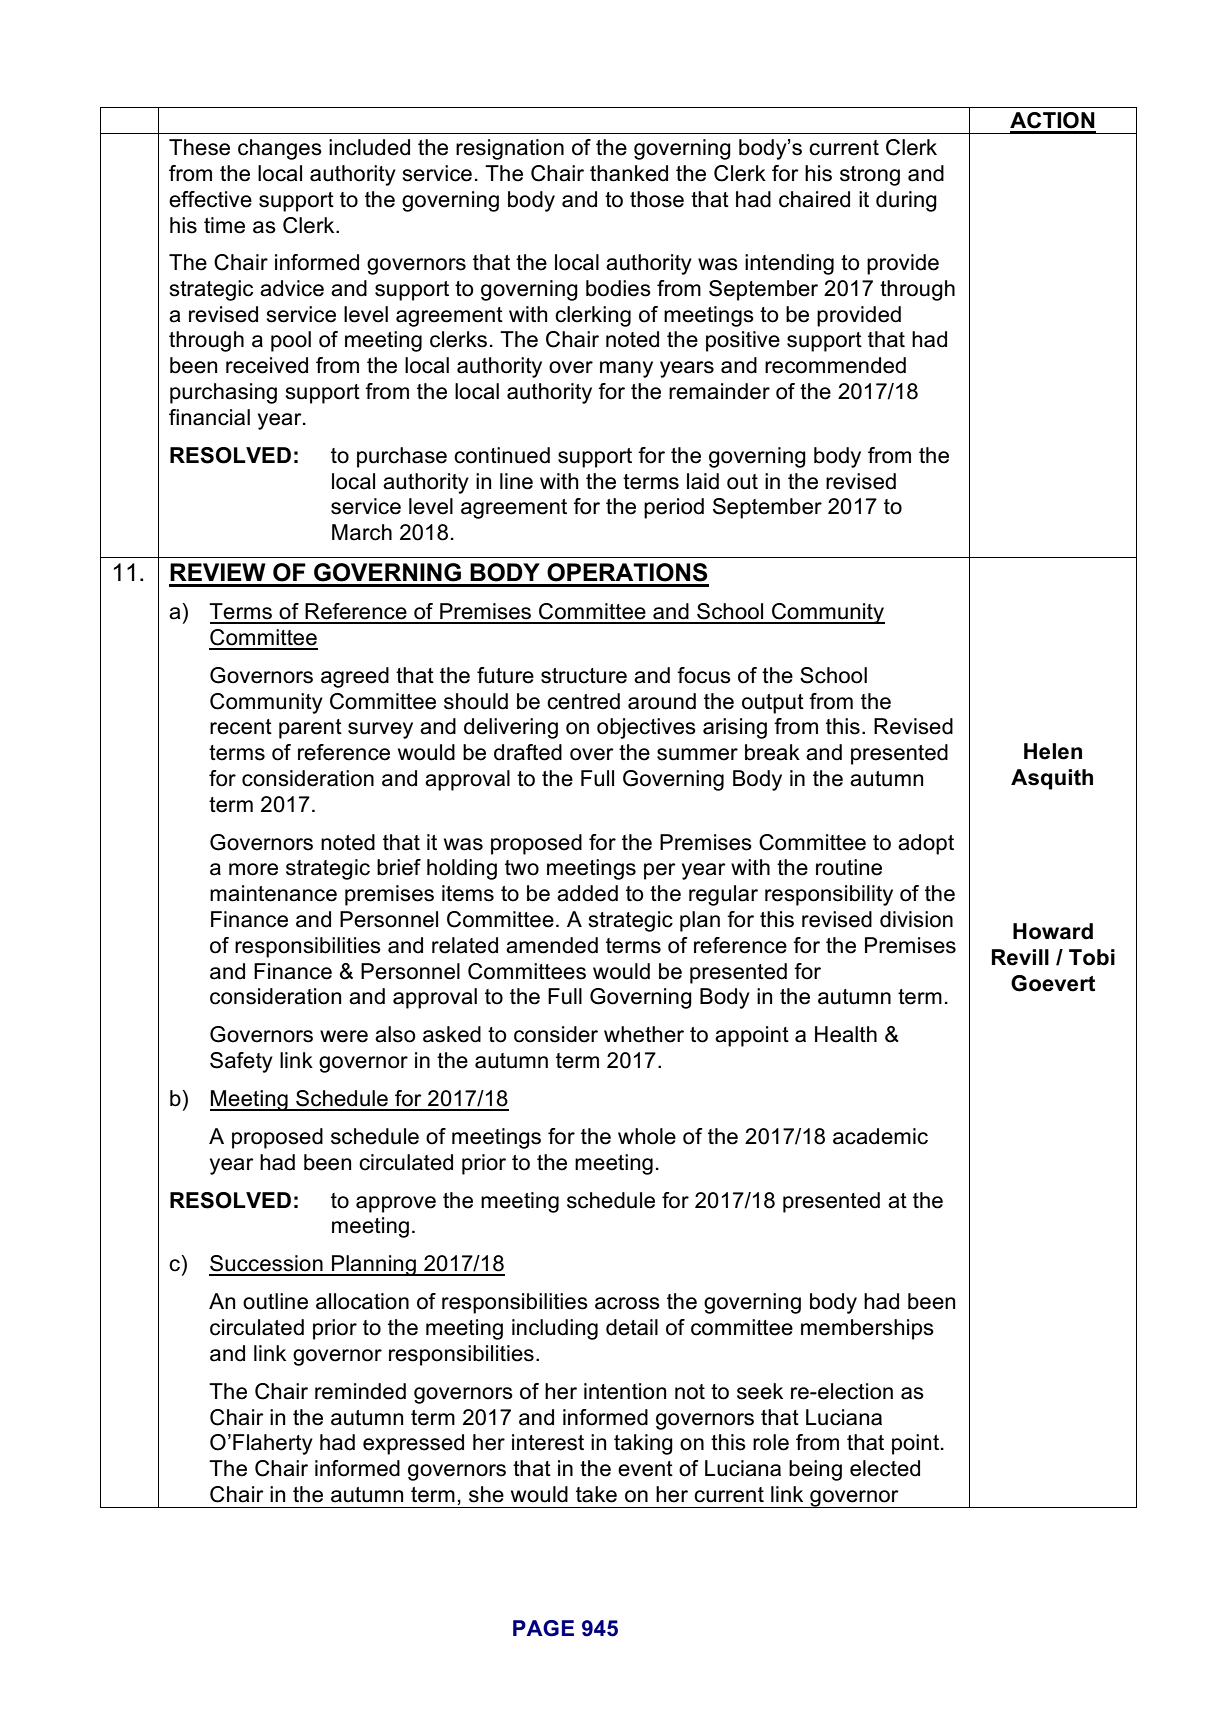 Image resolution: width=1212 pixels, height=1714 pixels. Describe the element at coordinates (355, 677) in the image. I see `agreed` at that location.
